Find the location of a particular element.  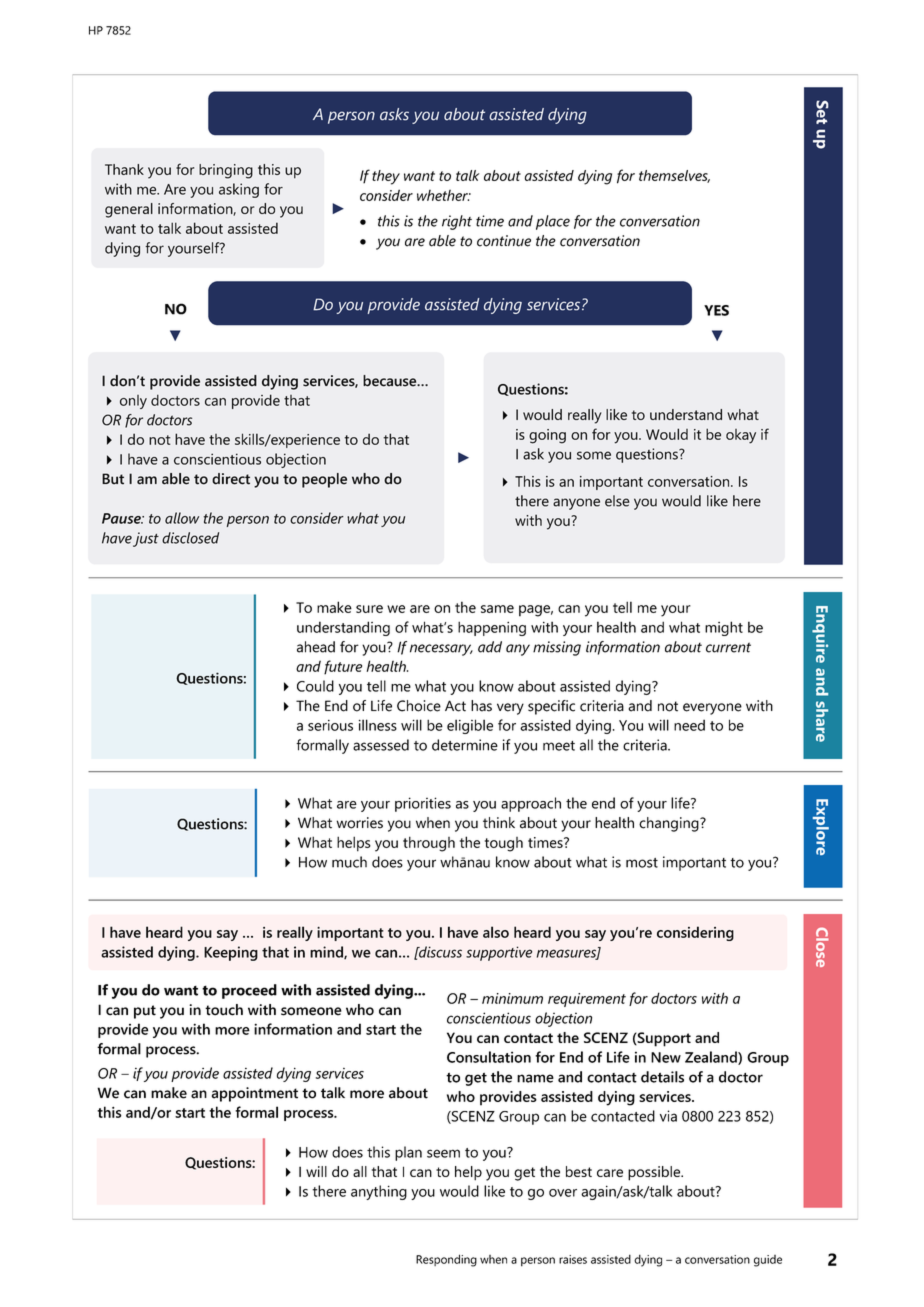

bringing is located at coordinates (226, 171).
